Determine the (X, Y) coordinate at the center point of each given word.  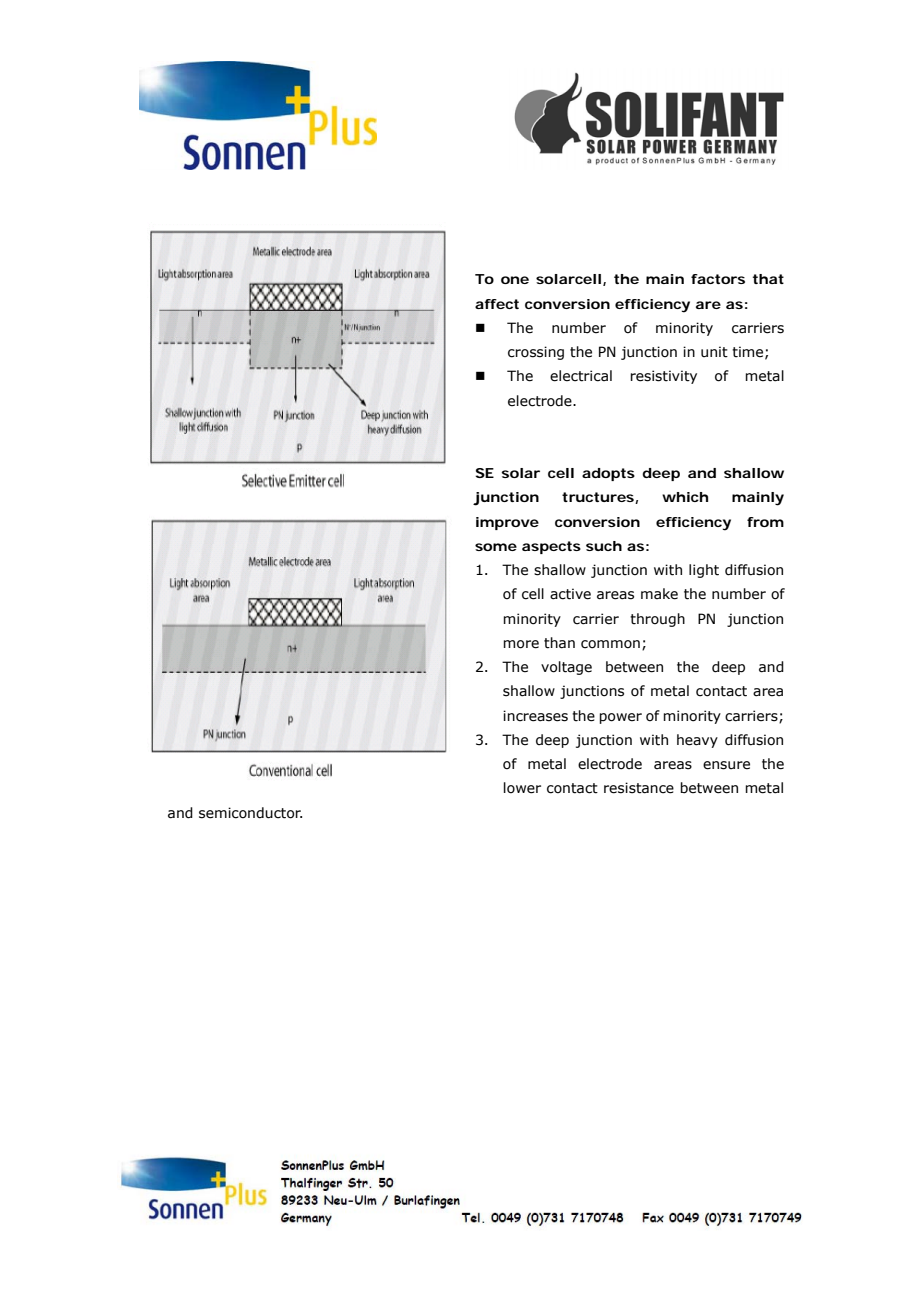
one (515, 280)
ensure (726, 765)
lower (522, 788)
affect (497, 304)
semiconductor (250, 813)
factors (718, 279)
